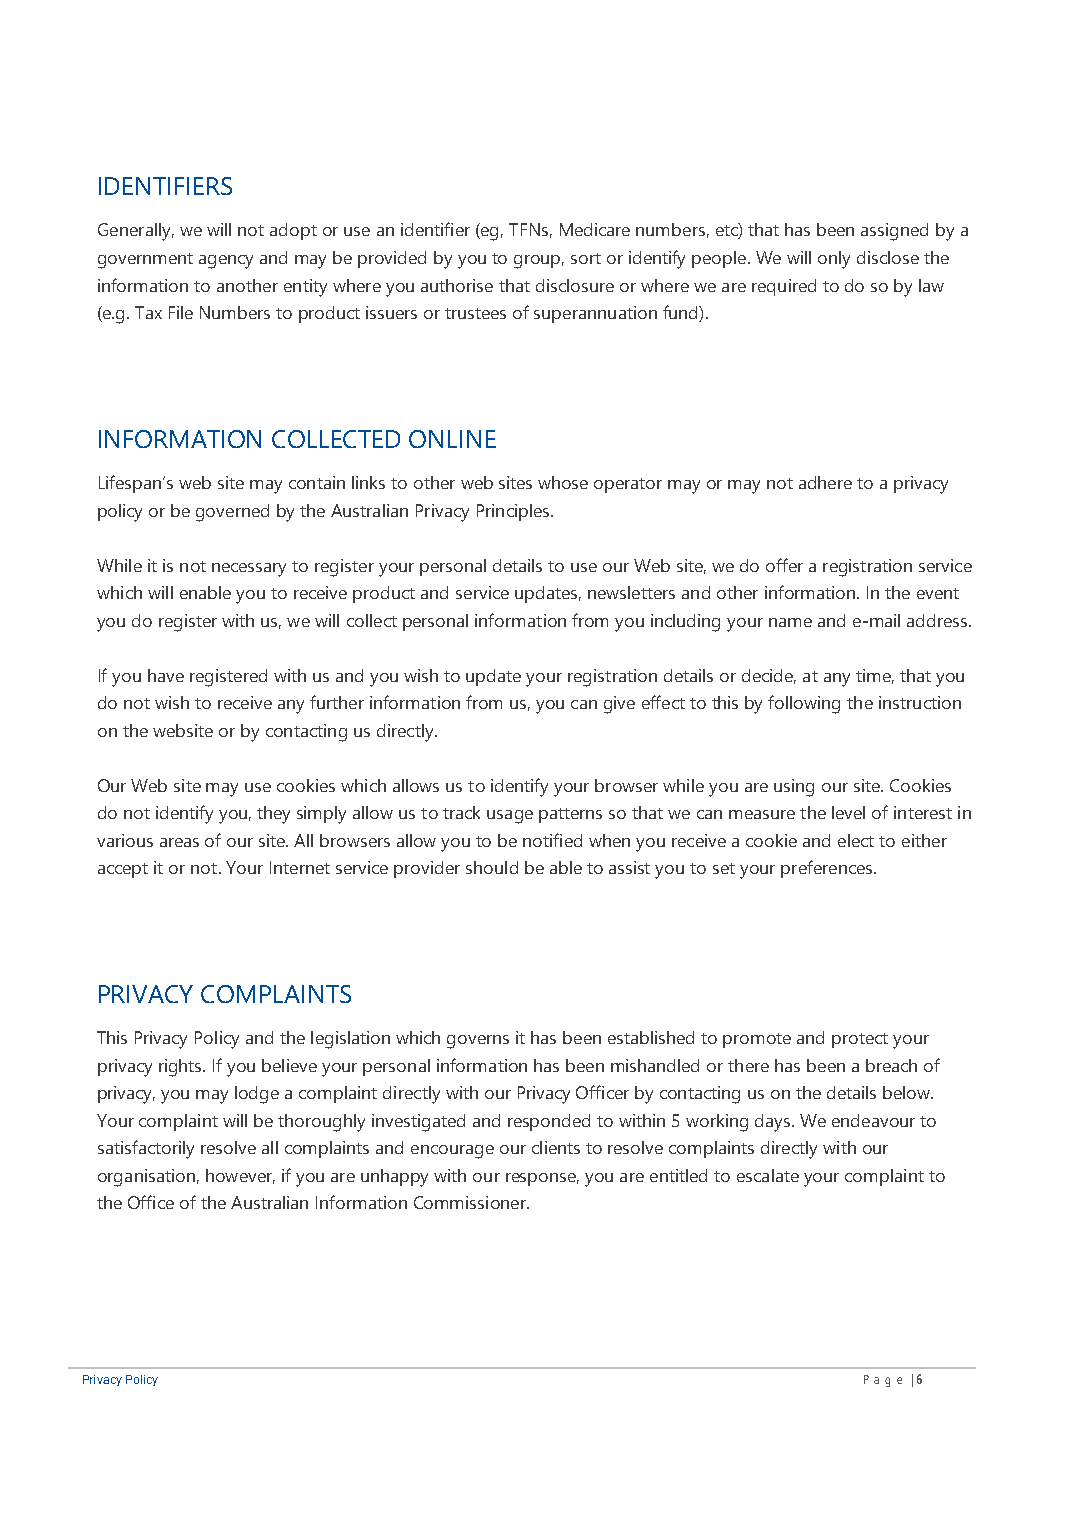  I want to click on however, so click(240, 1176).
